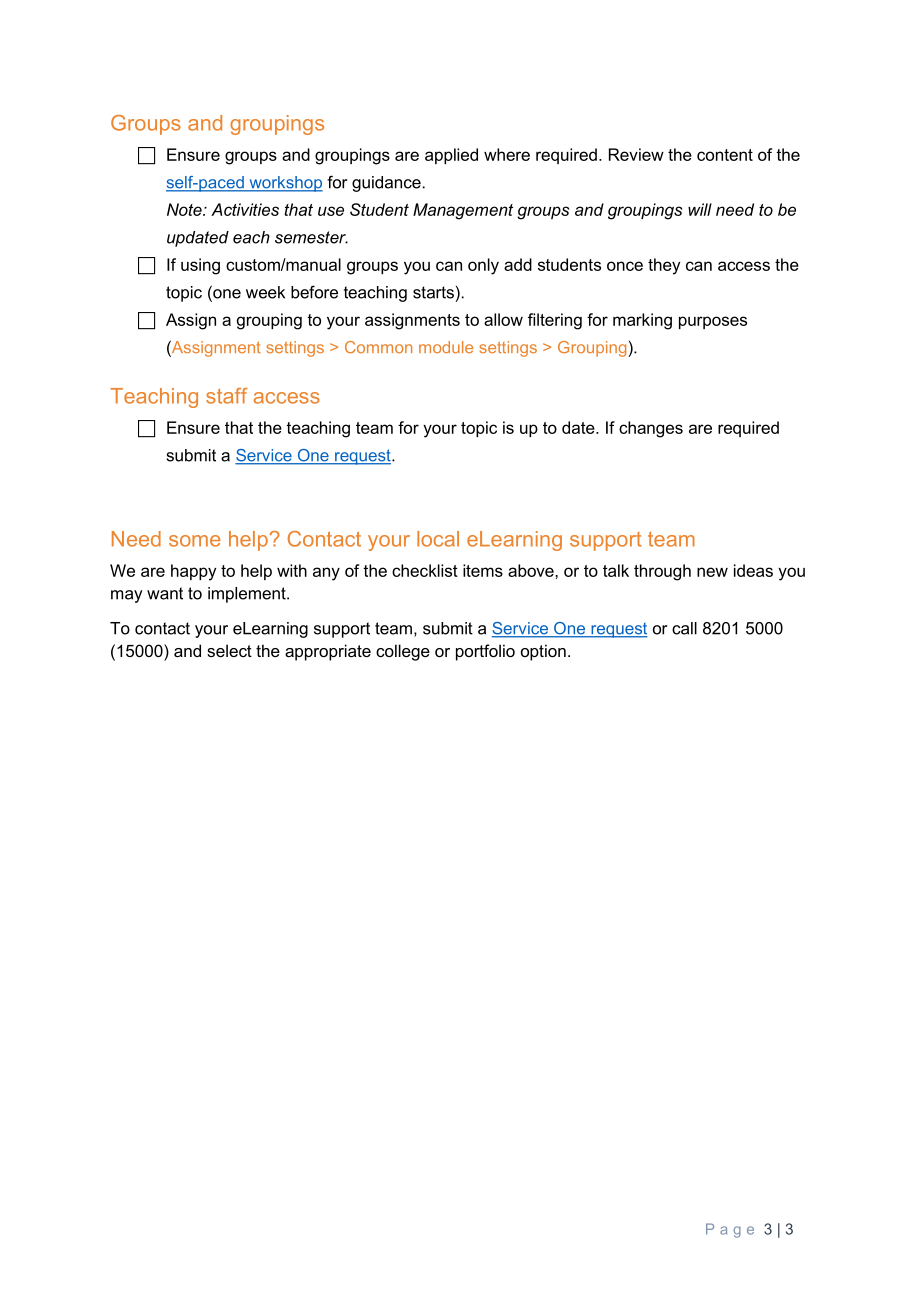  Describe the element at coordinates (684, 628) in the screenshot. I see `call` at that location.
